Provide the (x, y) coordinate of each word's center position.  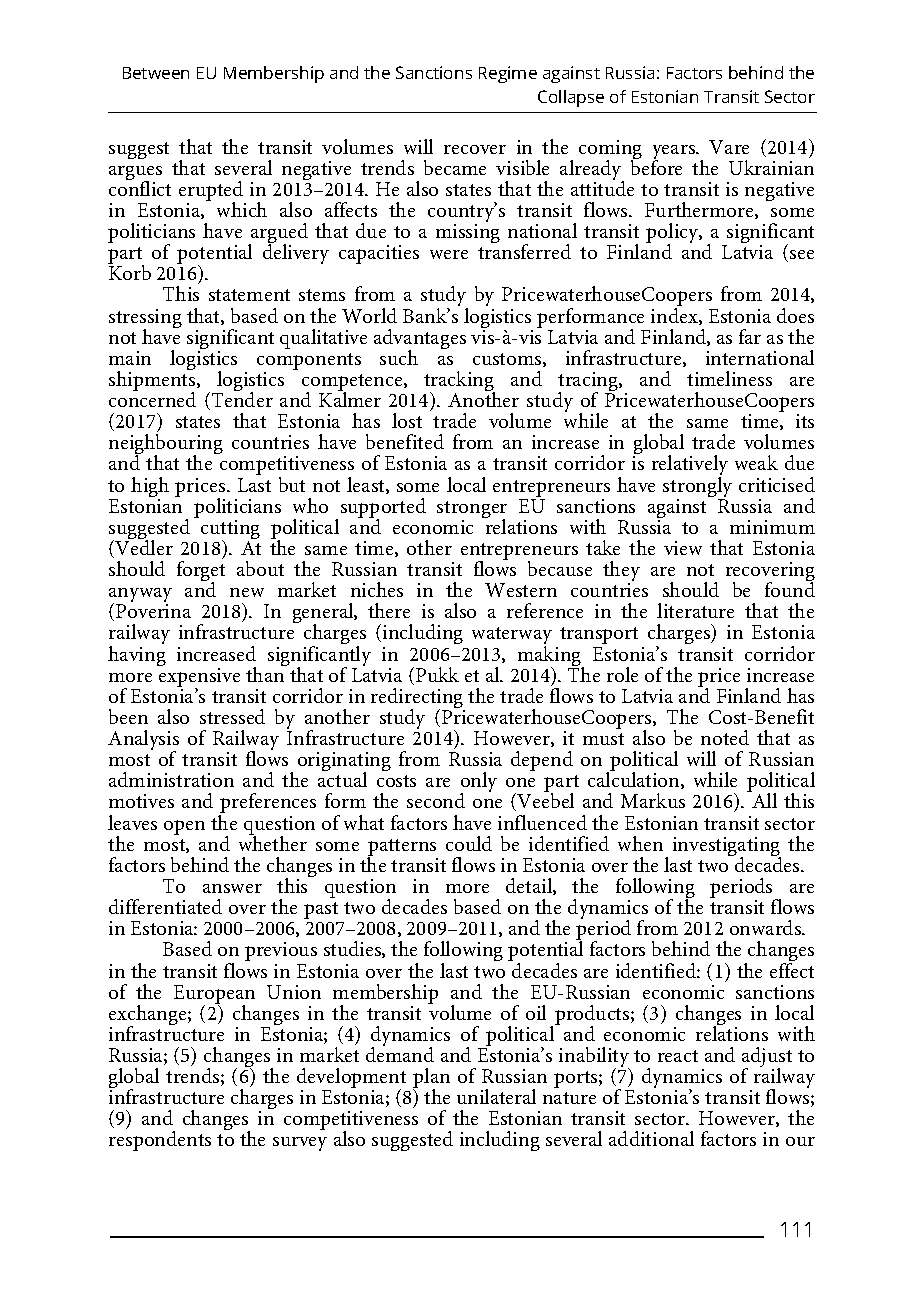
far (750, 336)
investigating (727, 848)
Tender (241, 400)
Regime (508, 74)
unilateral (496, 1096)
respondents (160, 1141)
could (469, 843)
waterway (512, 637)
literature (695, 610)
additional (651, 1138)
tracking (459, 382)
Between (156, 73)
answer (232, 888)
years (675, 153)
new (247, 592)
